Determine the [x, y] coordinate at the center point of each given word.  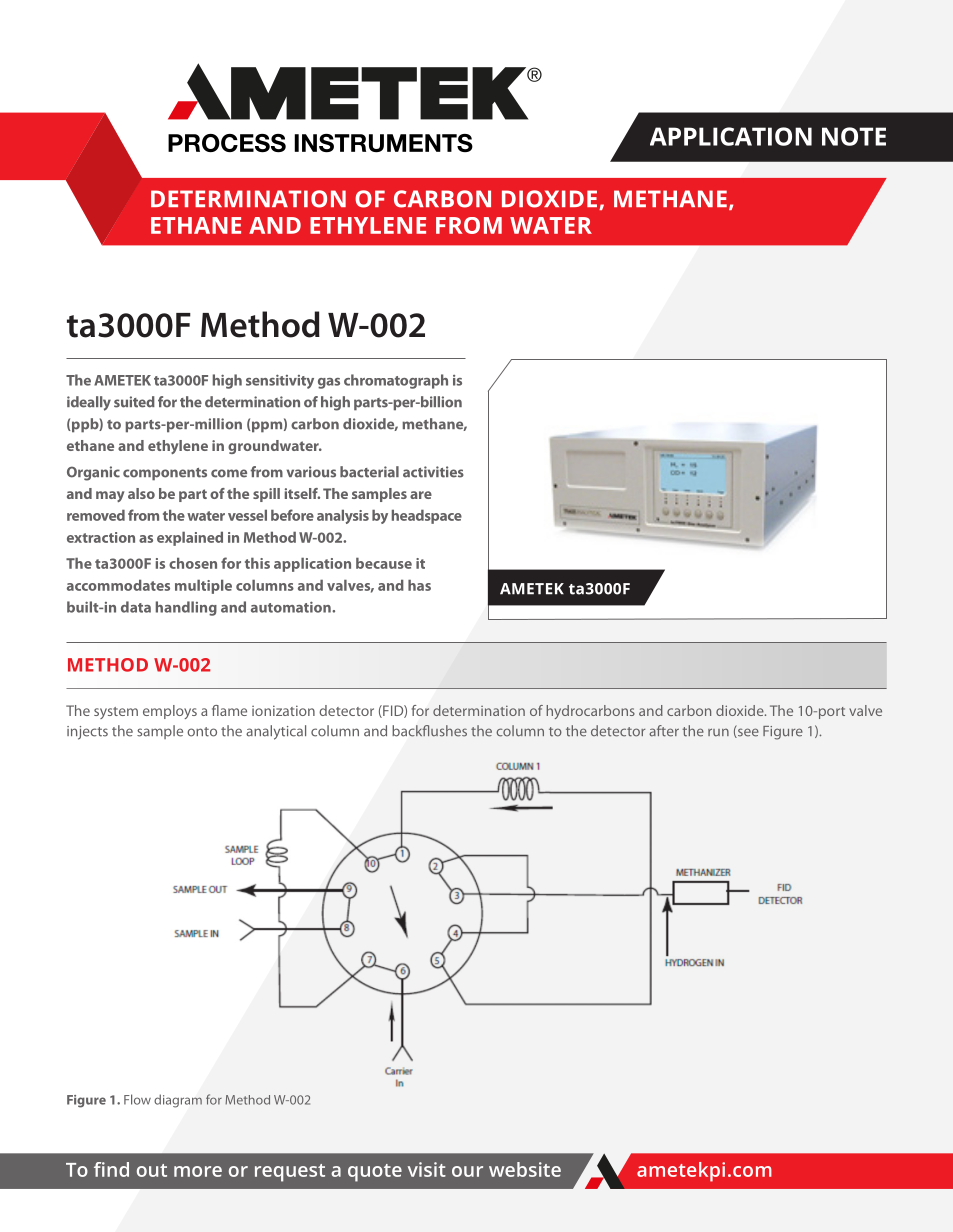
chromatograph [396, 381]
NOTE [854, 136]
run [718, 732]
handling [186, 608]
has [419, 585]
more [198, 1171]
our [467, 1171]
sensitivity [280, 381]
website [525, 1169]
